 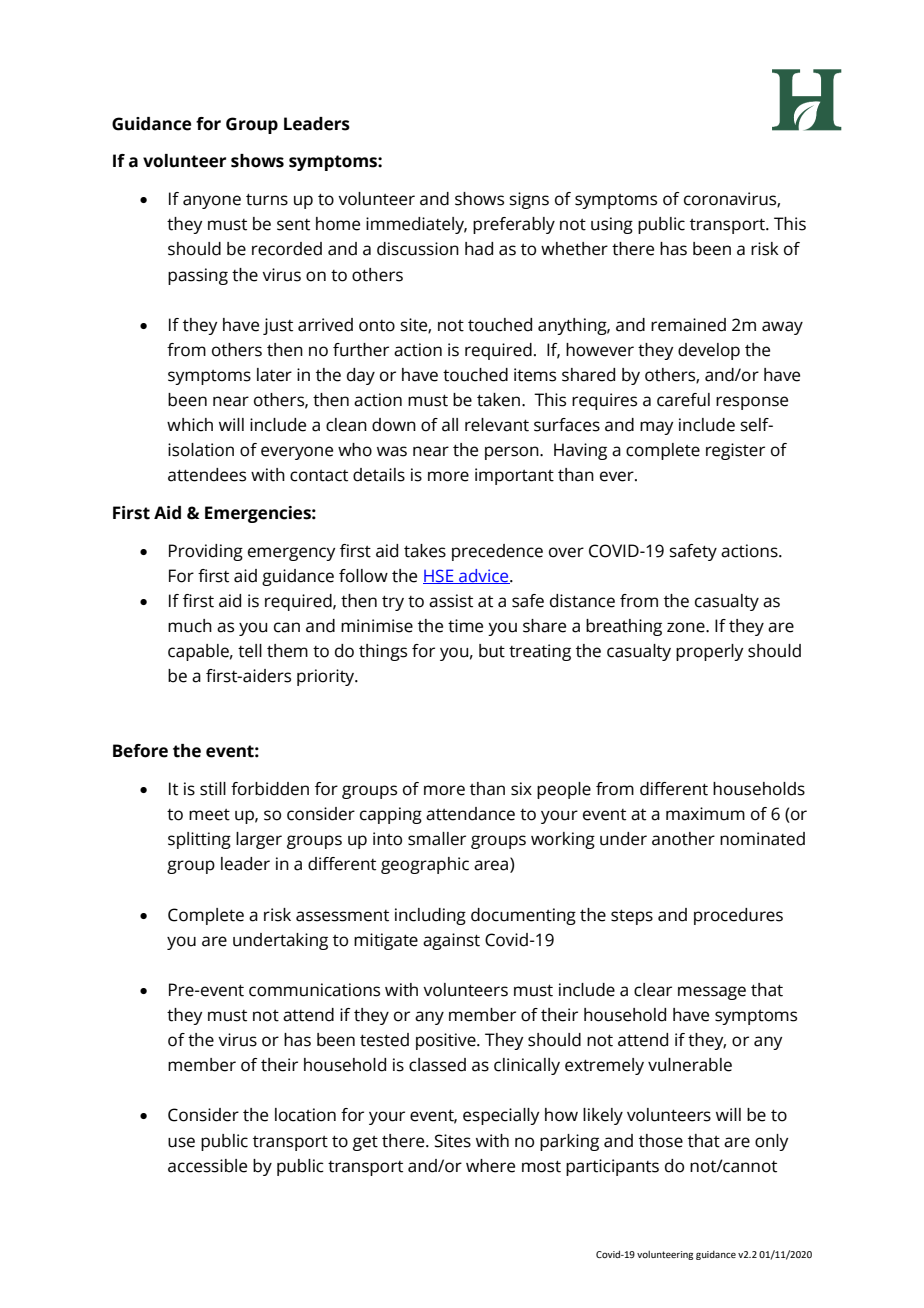 What do you see at coordinates (190, 626) in the screenshot?
I see `much` at bounding box center [190, 626].
